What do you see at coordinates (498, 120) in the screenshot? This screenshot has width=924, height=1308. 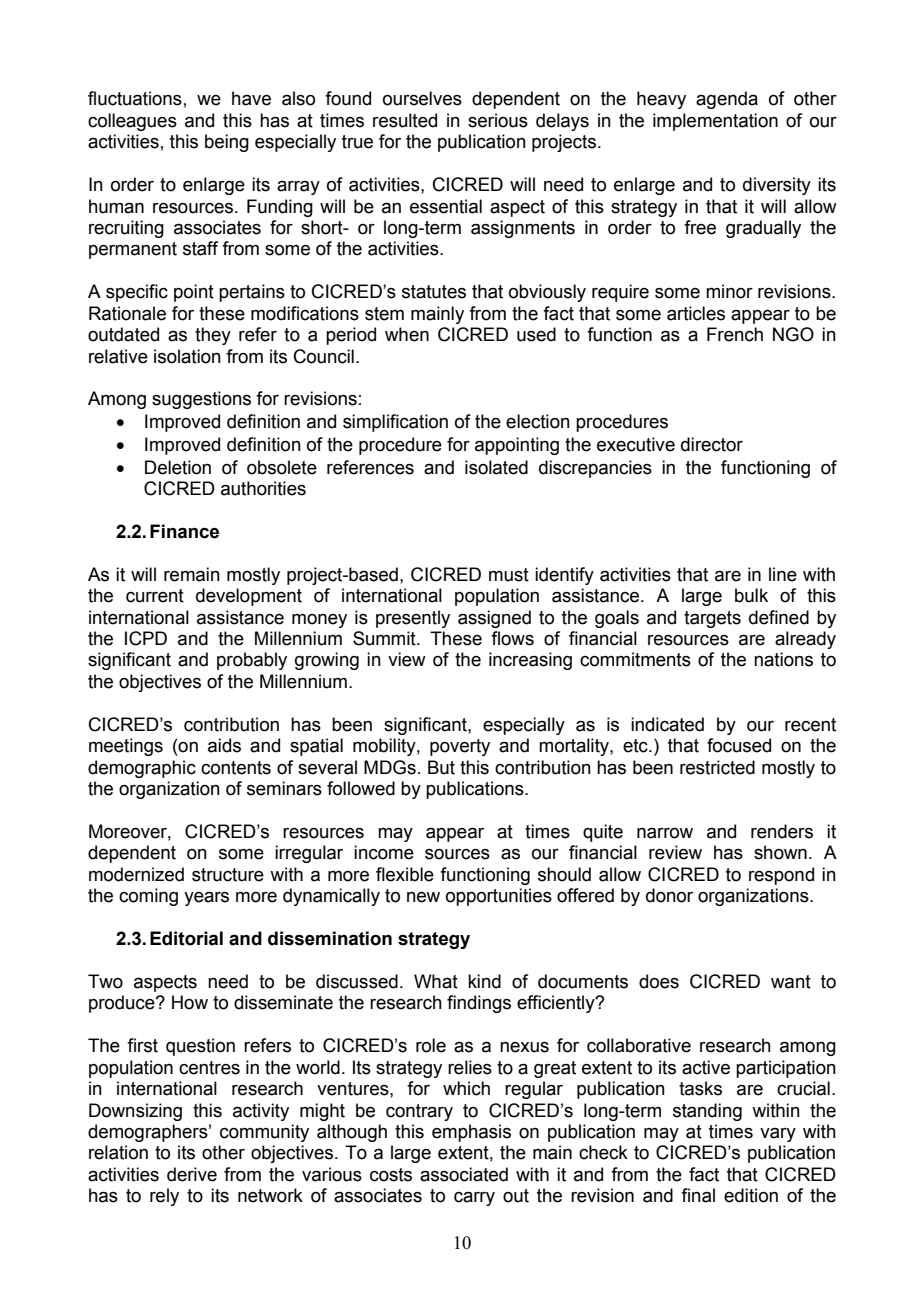 I see `serious` at bounding box center [498, 120].
